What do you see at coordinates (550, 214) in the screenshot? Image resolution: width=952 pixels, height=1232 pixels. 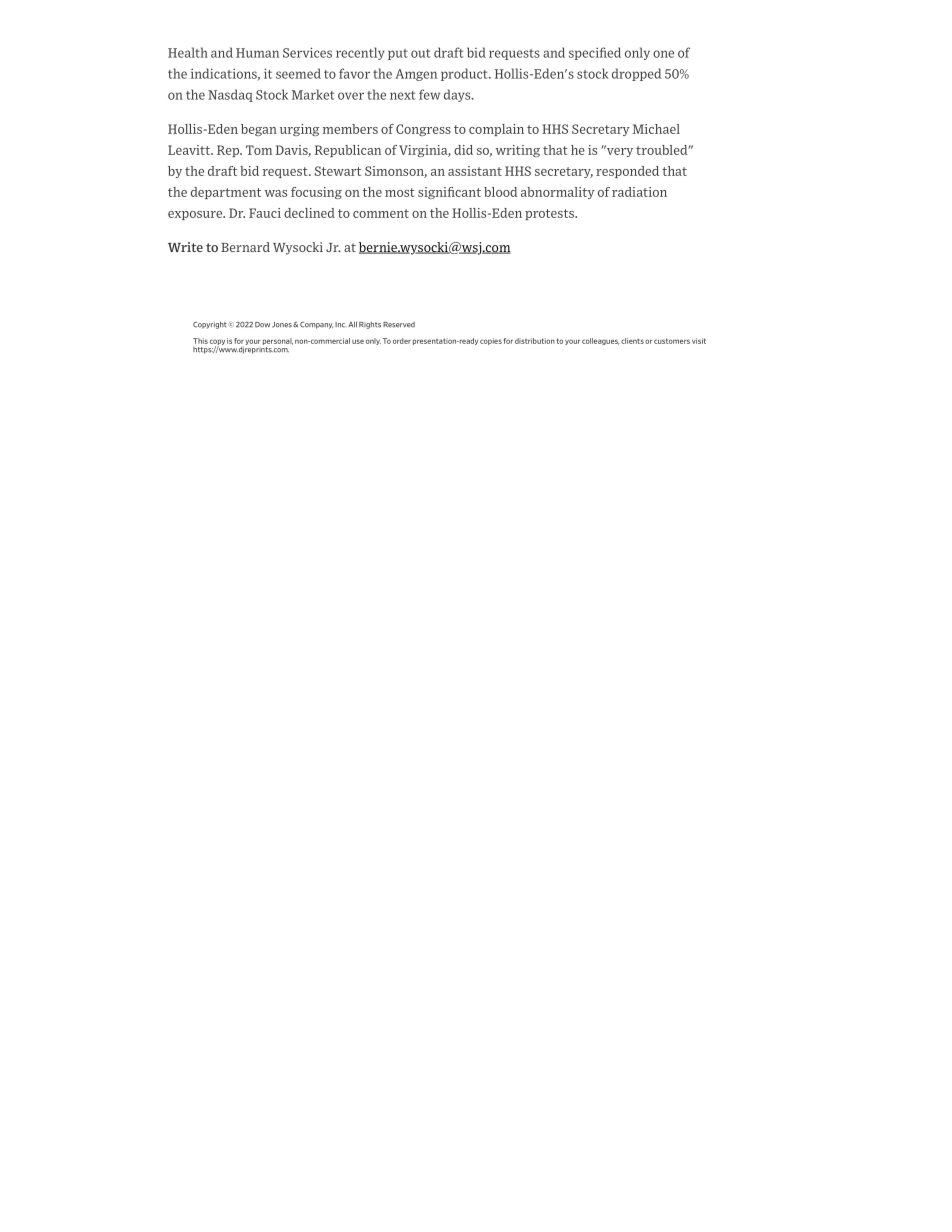 I see `protests` at bounding box center [550, 214].
